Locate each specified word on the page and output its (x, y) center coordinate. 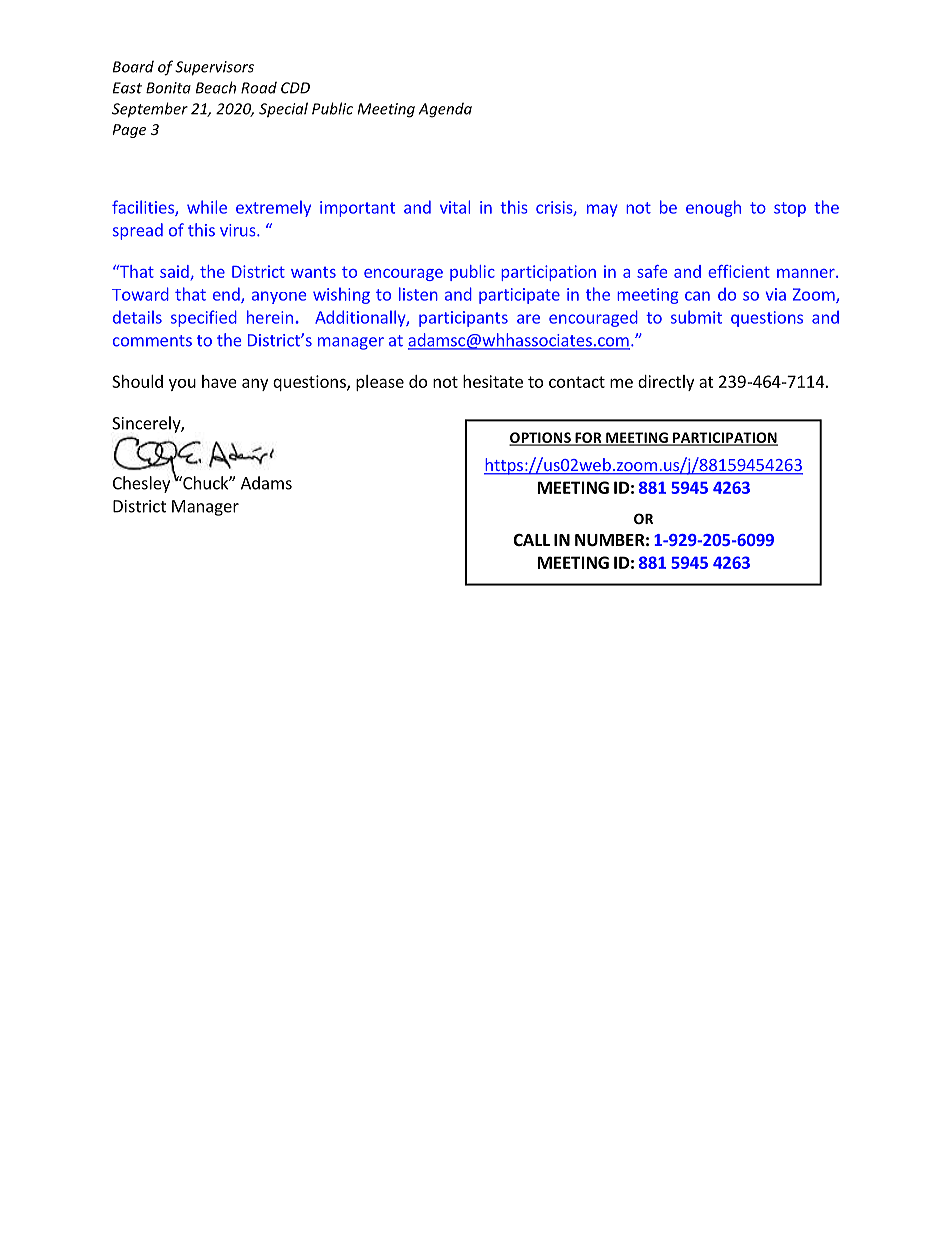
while (207, 207)
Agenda (445, 110)
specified (204, 318)
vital (455, 207)
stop (790, 209)
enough (713, 208)
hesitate (493, 381)
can (697, 296)
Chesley (141, 484)
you (182, 385)
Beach (216, 87)
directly (666, 383)
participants (463, 319)
